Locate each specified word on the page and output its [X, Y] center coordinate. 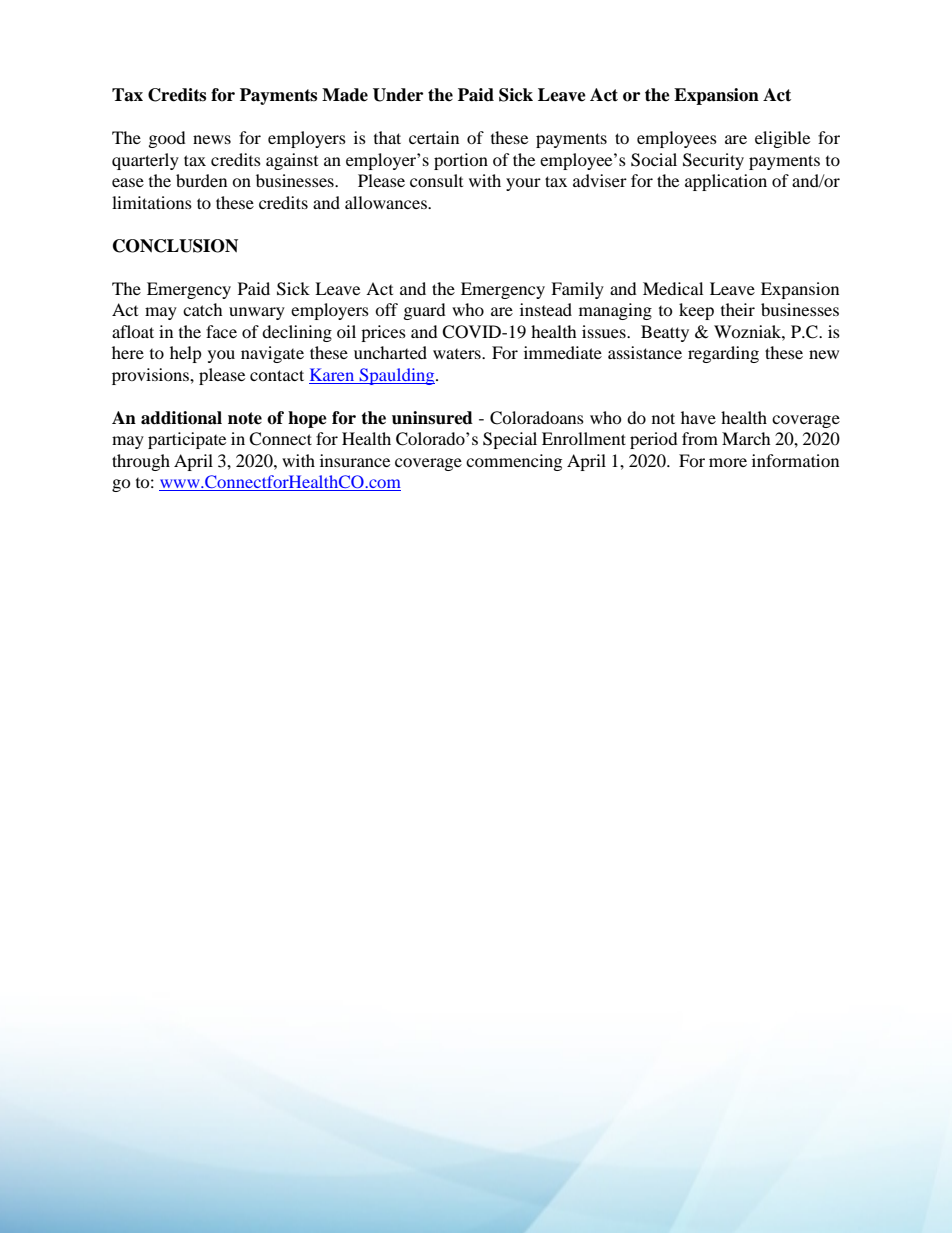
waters [458, 354]
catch [203, 309]
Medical [673, 288]
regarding [723, 354]
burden [201, 180]
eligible [782, 139]
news [212, 139]
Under [398, 95]
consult [436, 180]
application [726, 182]
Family [577, 290]
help [186, 354]
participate [187, 440]
